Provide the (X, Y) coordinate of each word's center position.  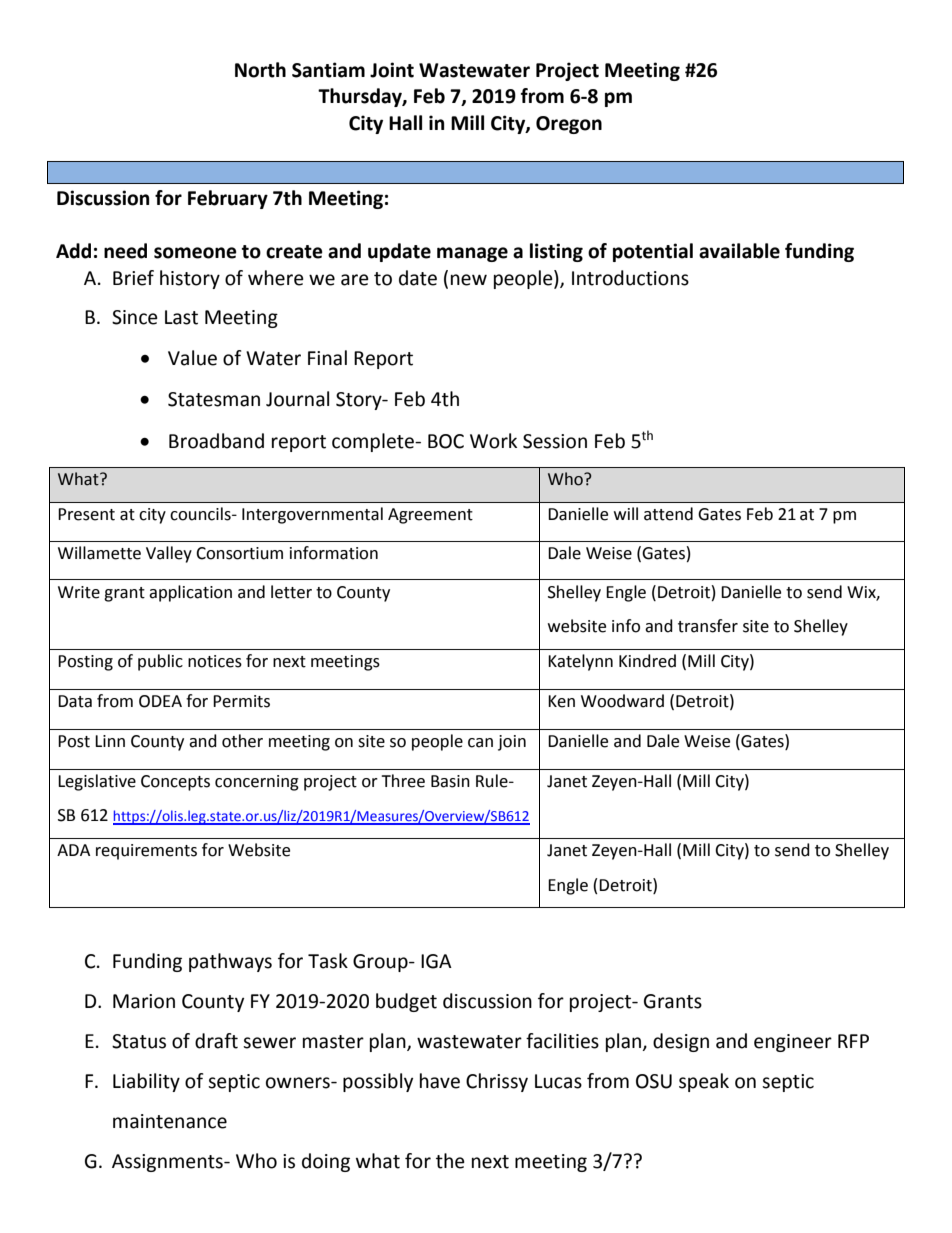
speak (704, 1082)
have (440, 1081)
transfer (708, 626)
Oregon (569, 125)
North (260, 70)
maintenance (170, 1121)
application (190, 593)
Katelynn (580, 662)
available (739, 251)
